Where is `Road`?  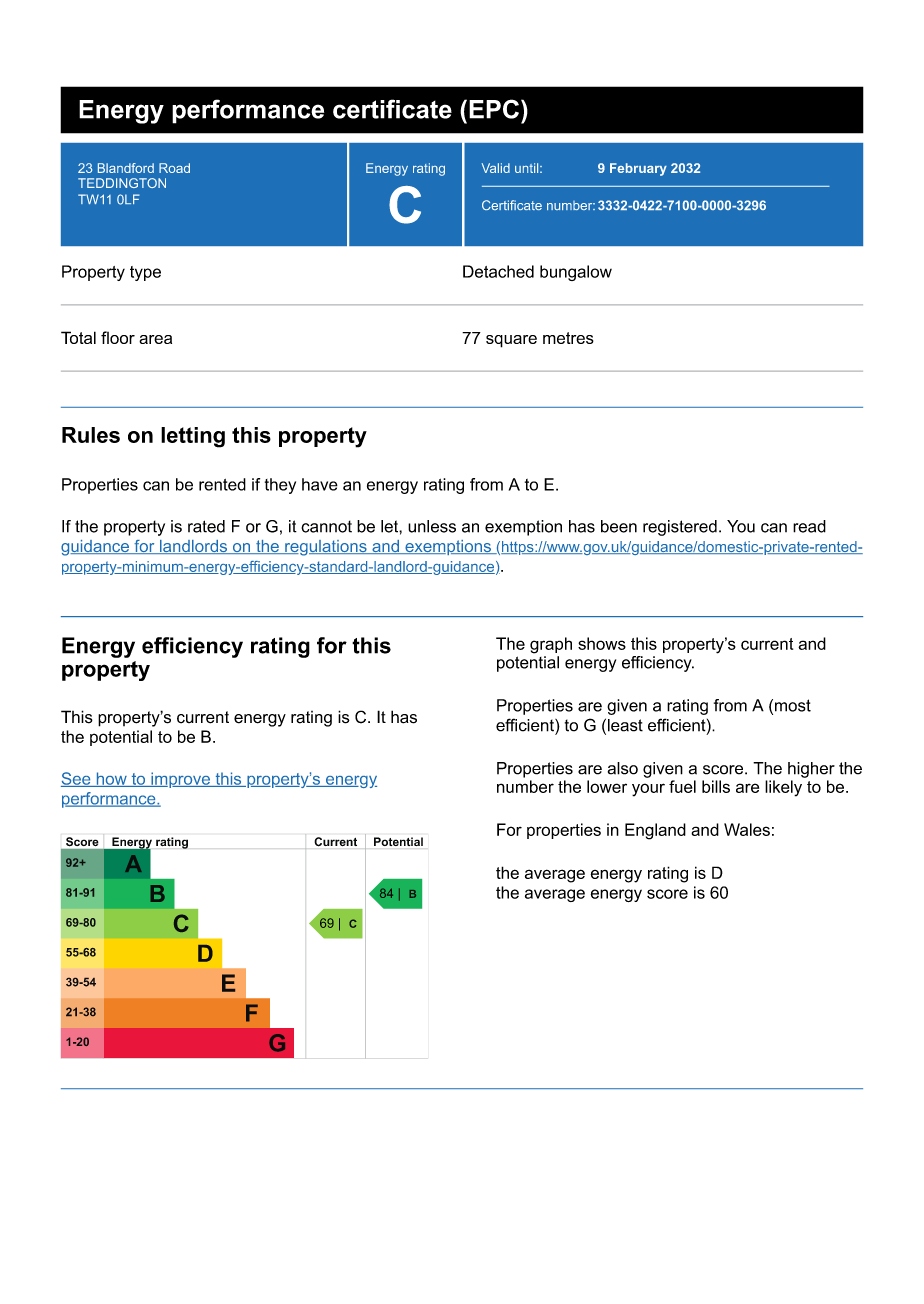
Road is located at coordinates (174, 168).
